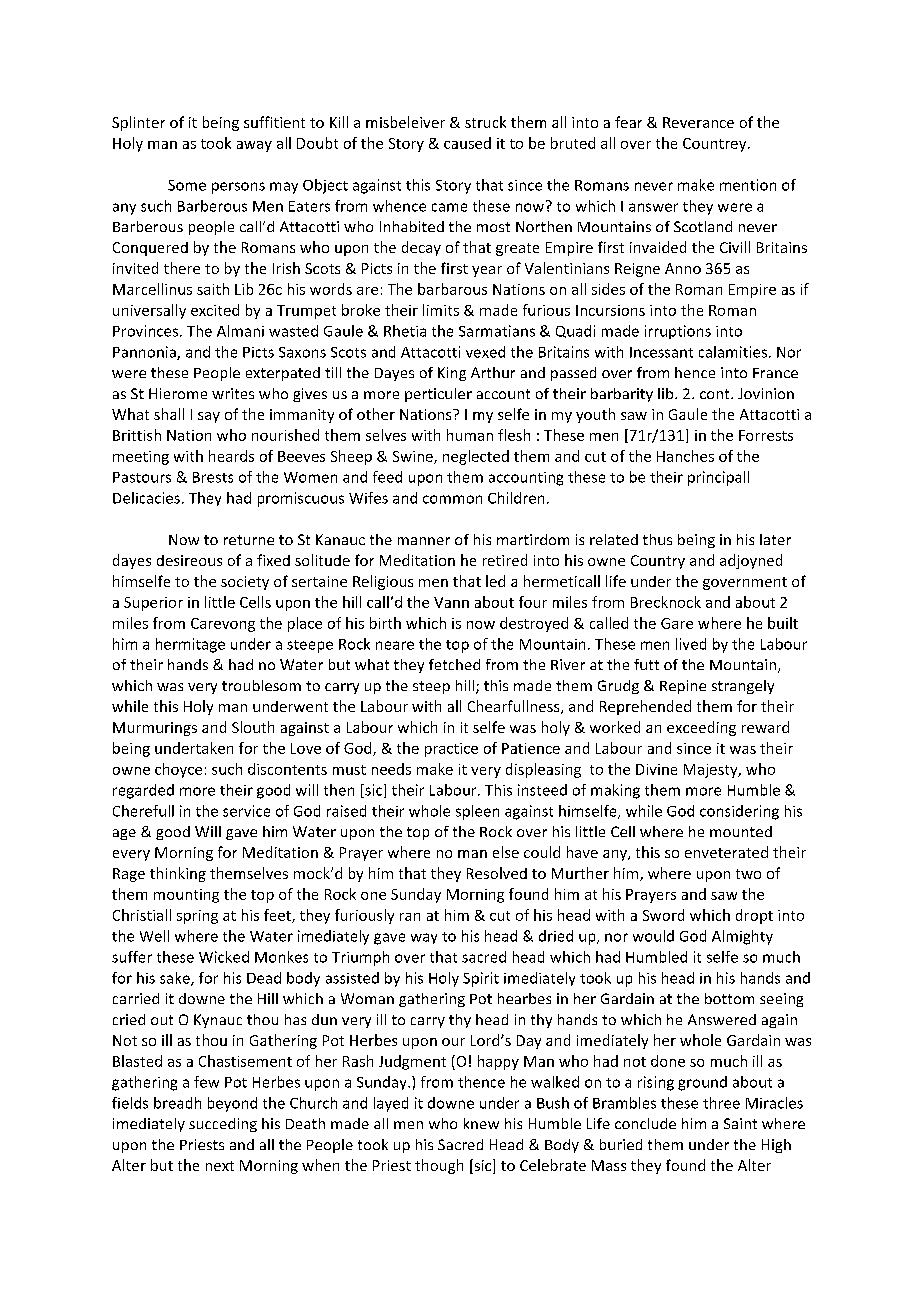 The width and height of the screenshot is (924, 1308). What do you see at coordinates (698, 122) in the screenshot?
I see `Reverance` at bounding box center [698, 122].
